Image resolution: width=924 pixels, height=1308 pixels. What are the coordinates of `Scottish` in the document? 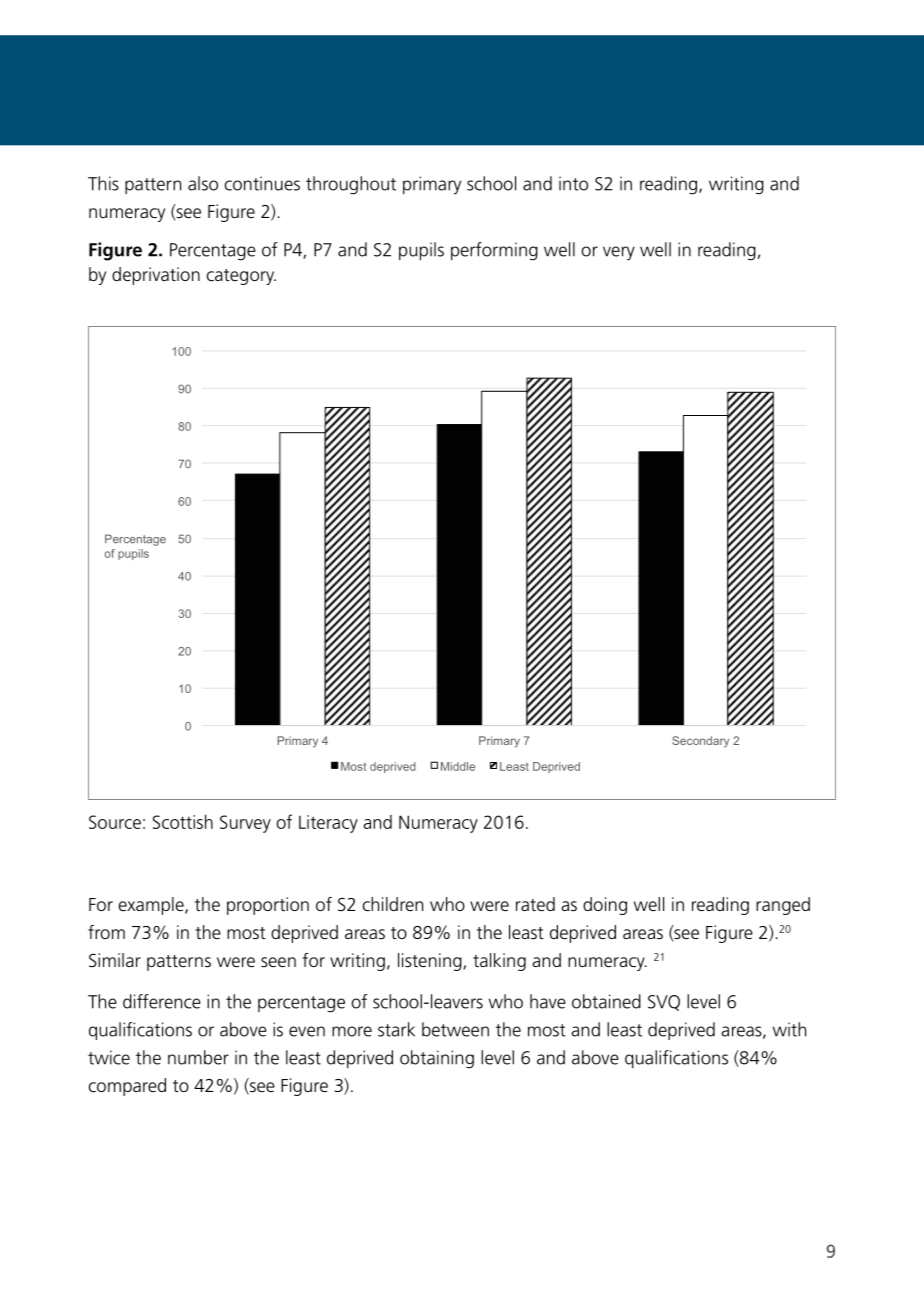 It's located at (183, 821).
